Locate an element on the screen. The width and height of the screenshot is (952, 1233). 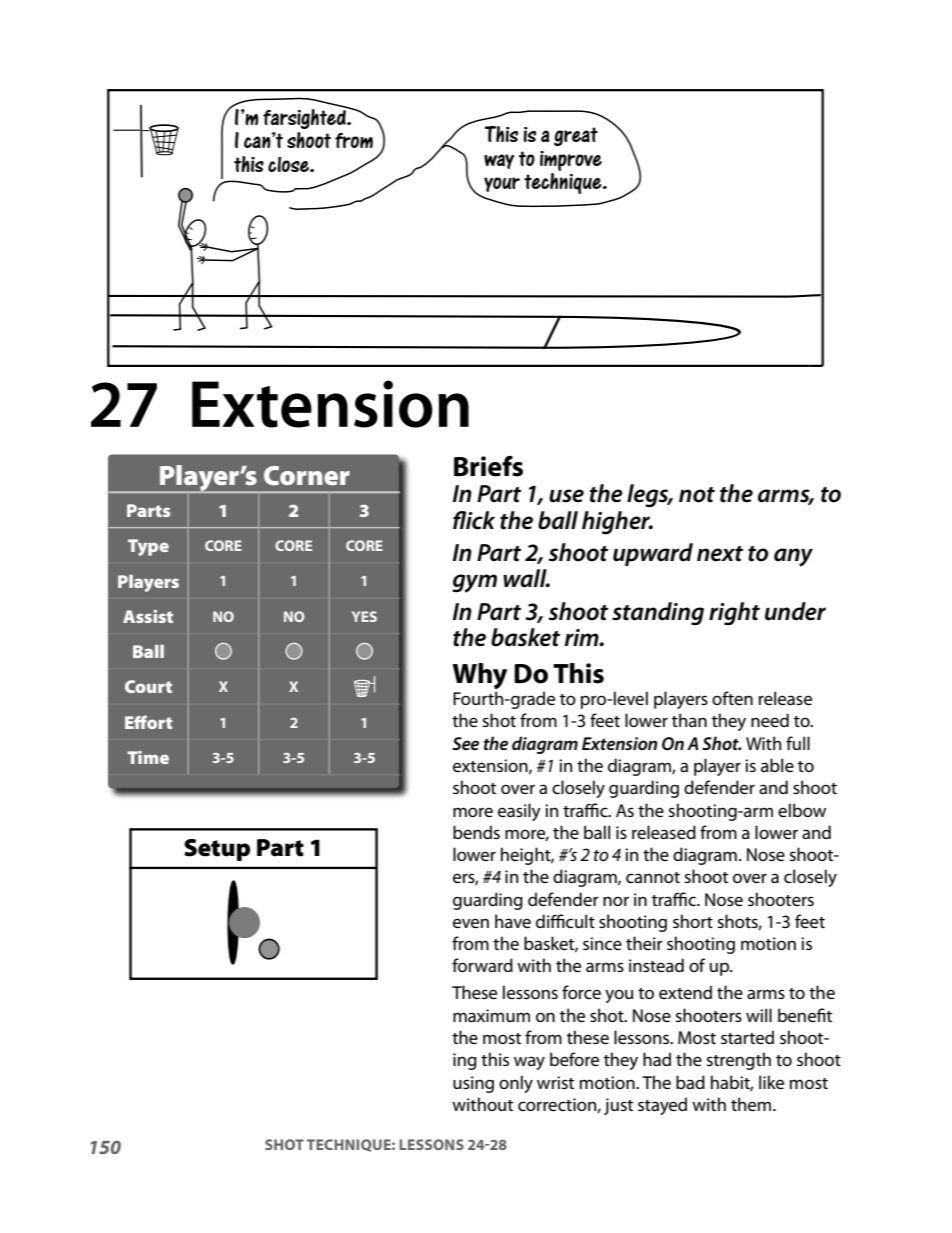
your is located at coordinates (502, 184).
